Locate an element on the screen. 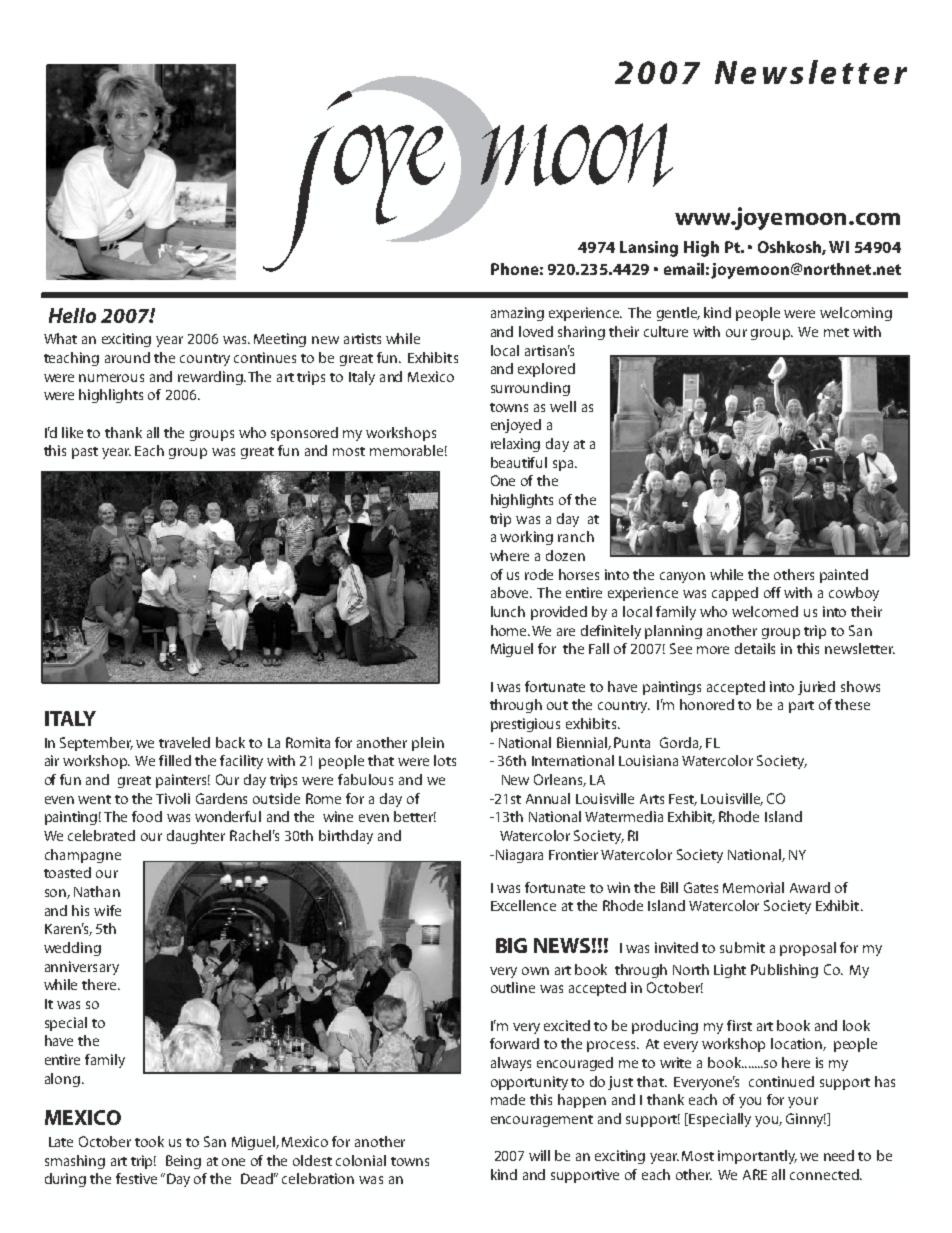 The image size is (952, 1233). welcoming is located at coordinates (856, 314).
